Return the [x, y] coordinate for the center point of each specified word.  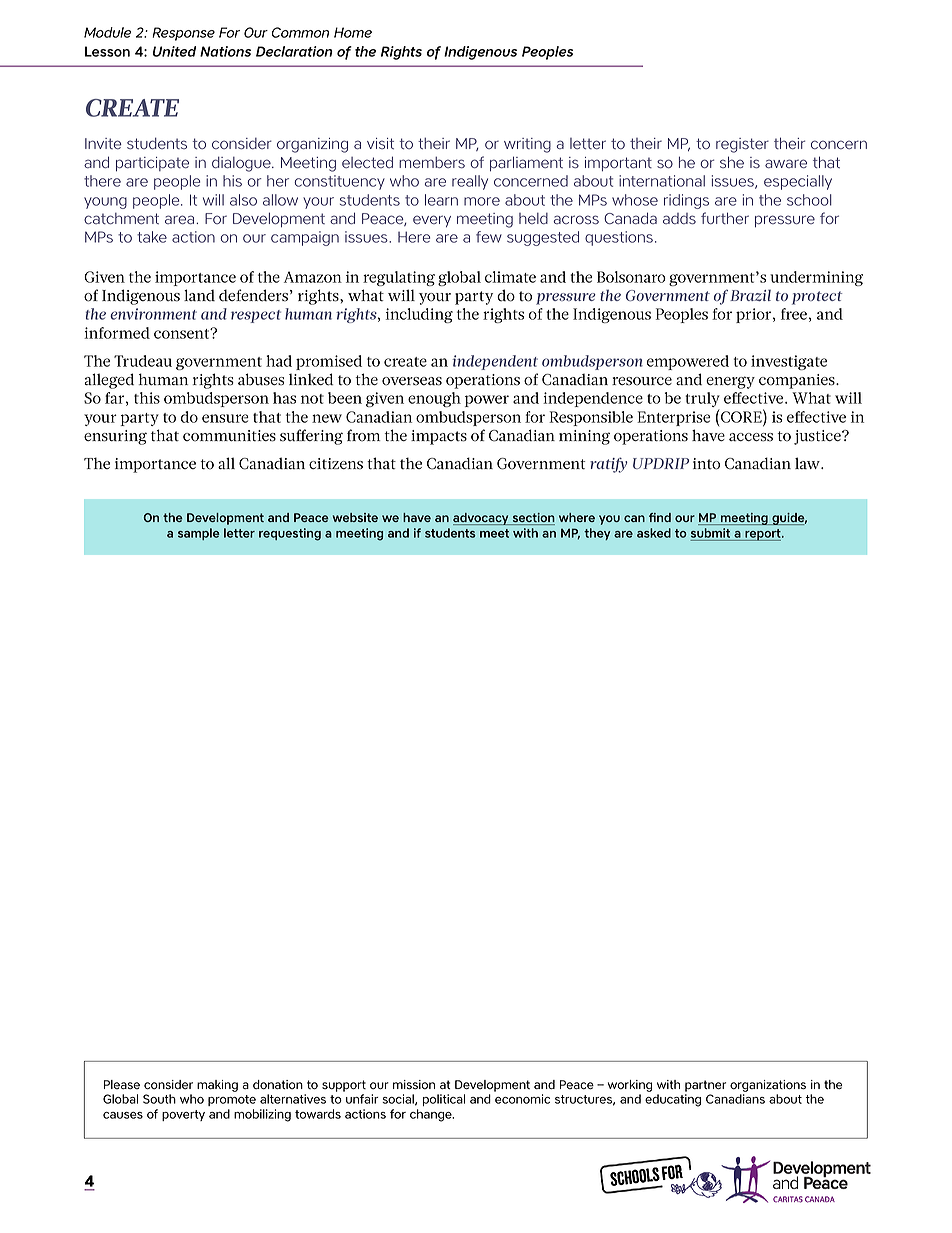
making [217, 1086]
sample [198, 534]
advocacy [482, 519]
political [444, 1100]
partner [705, 1086]
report [763, 535]
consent [183, 333]
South [159, 1099]
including [419, 315]
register [742, 145]
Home [353, 32]
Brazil [750, 295]
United [174, 51]
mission [414, 1085]
